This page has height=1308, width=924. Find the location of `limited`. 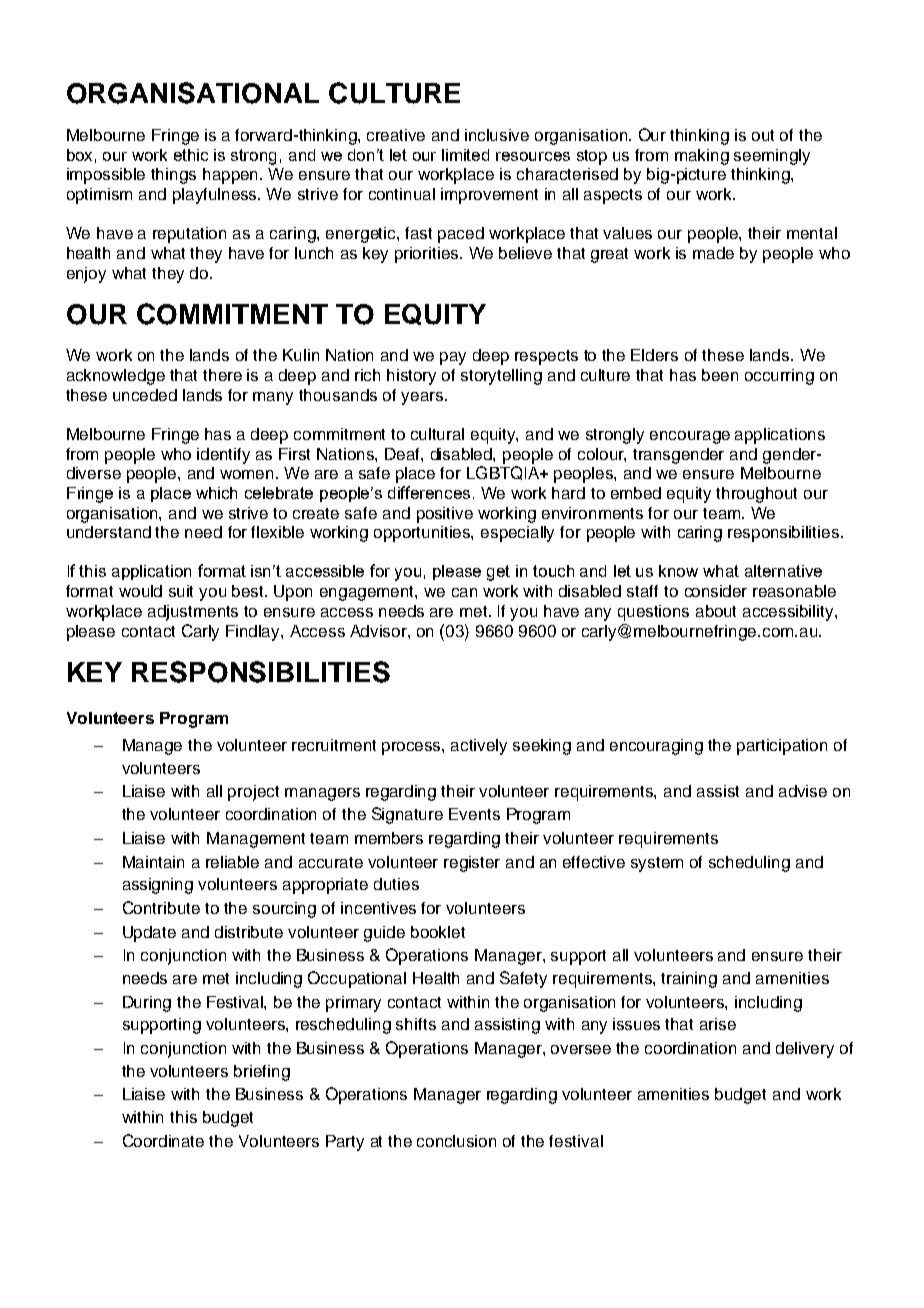

limited is located at coordinates (465, 155).
